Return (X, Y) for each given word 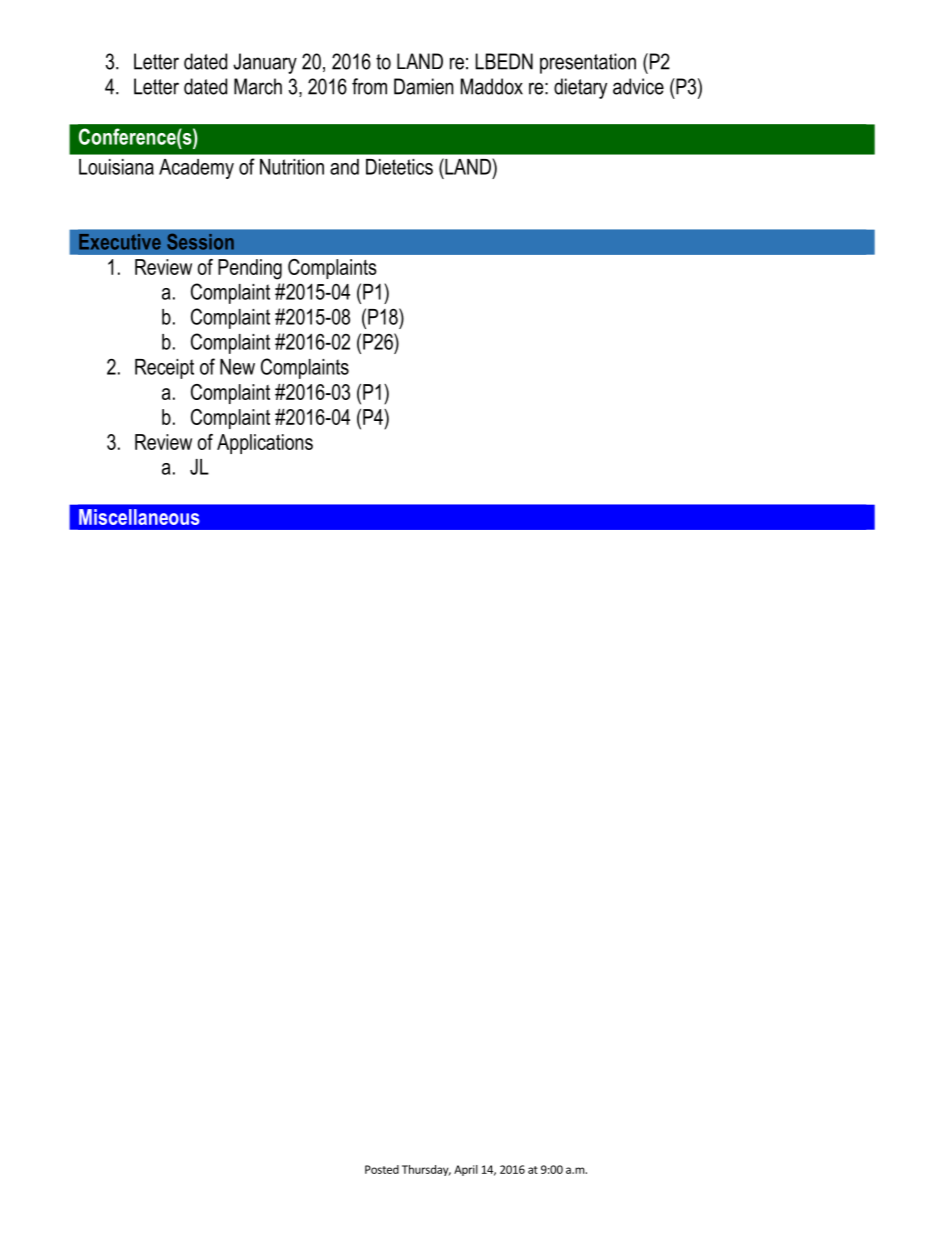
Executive (120, 242)
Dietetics (399, 167)
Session (200, 242)
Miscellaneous (139, 517)
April (466, 1170)
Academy (196, 169)
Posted (382, 1169)
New (237, 367)
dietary (580, 88)
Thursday (426, 1170)
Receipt (164, 369)
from (369, 86)
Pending (250, 269)
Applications (265, 444)
